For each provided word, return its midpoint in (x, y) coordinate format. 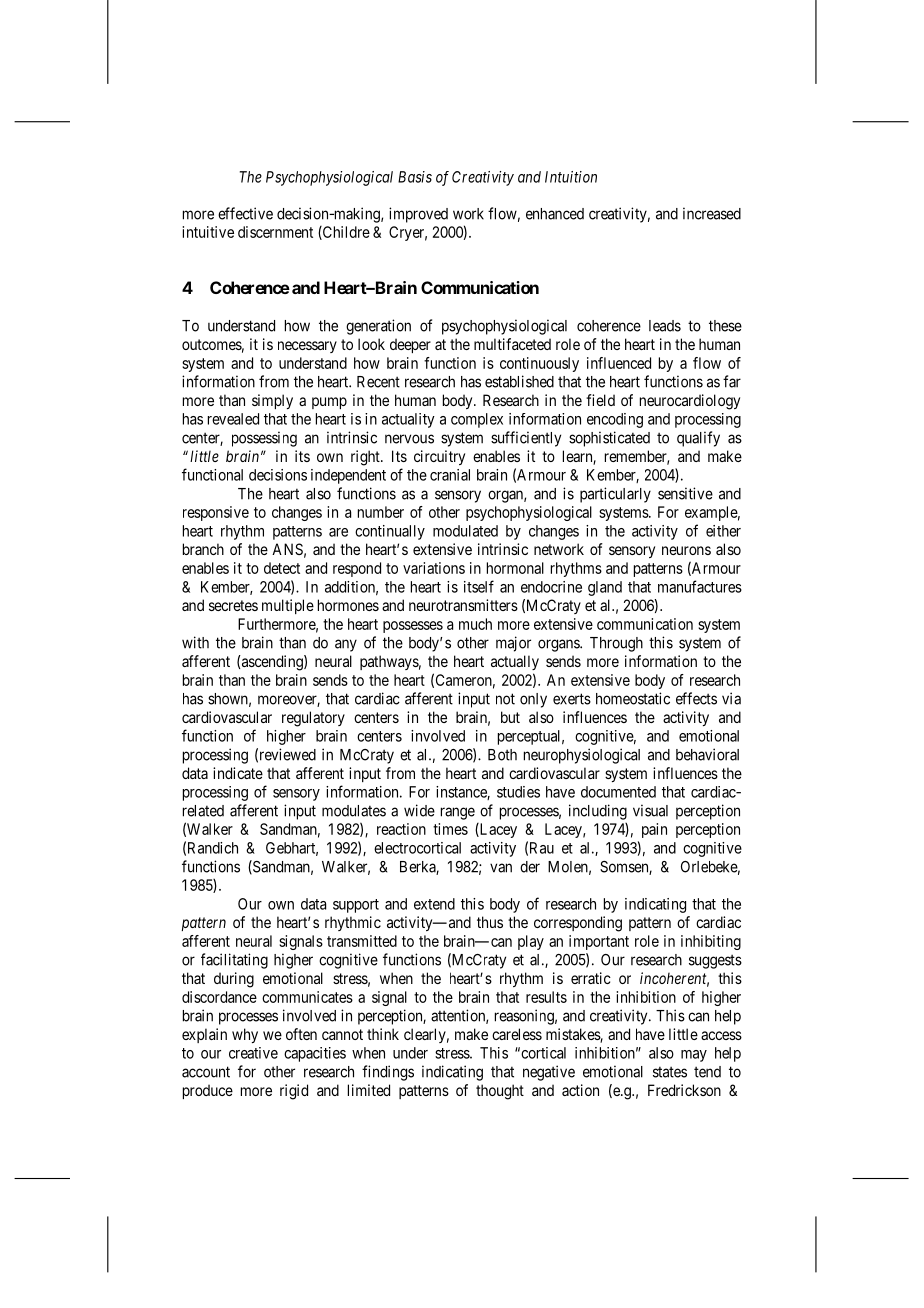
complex (477, 420)
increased (712, 213)
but (510, 717)
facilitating (234, 961)
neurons (686, 550)
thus (490, 922)
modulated (465, 531)
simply (272, 401)
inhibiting (711, 942)
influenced (619, 363)
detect (282, 568)
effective (245, 213)
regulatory (313, 719)
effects (696, 698)
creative (253, 1053)
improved (418, 215)
